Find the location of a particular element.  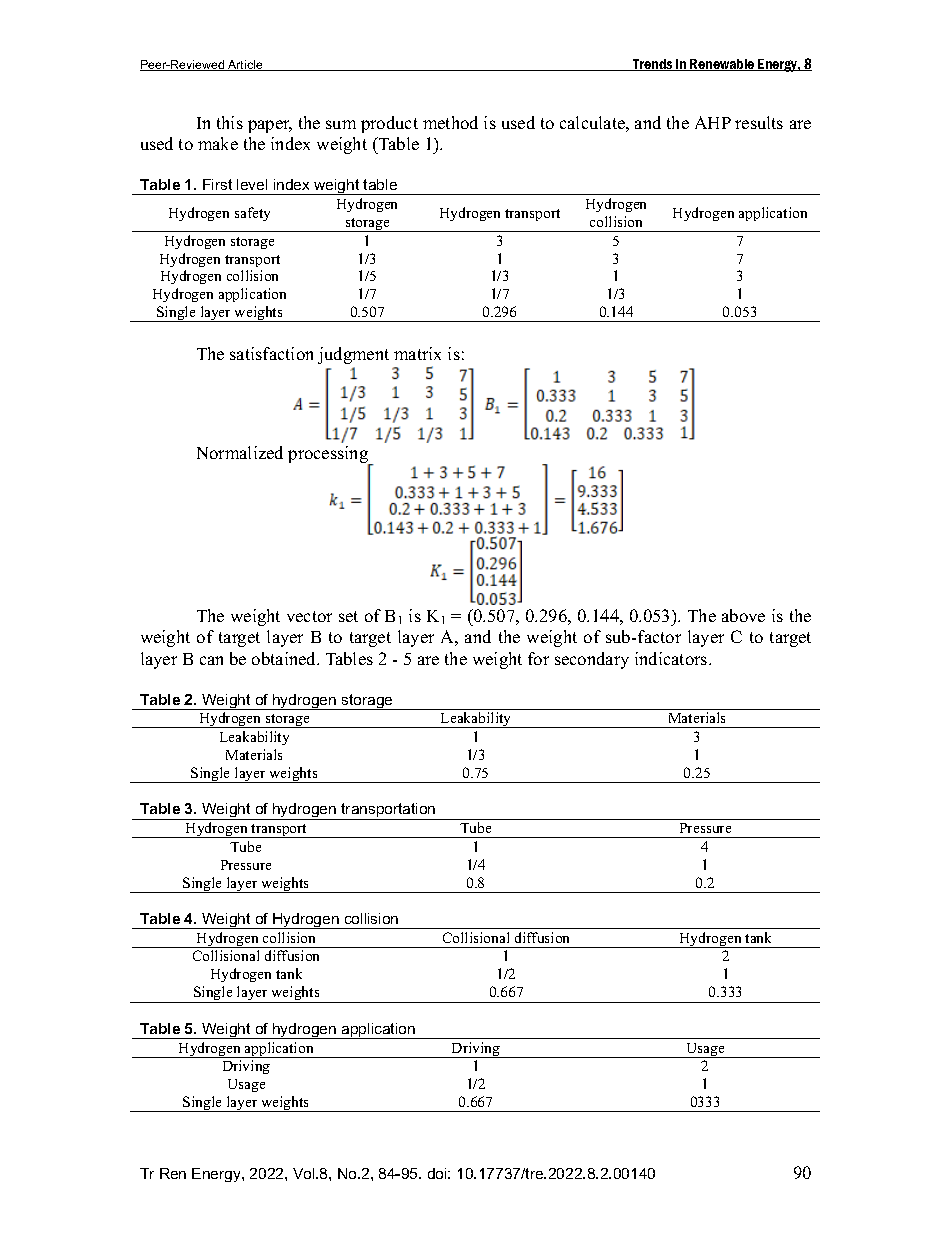

for is located at coordinates (538, 658).
